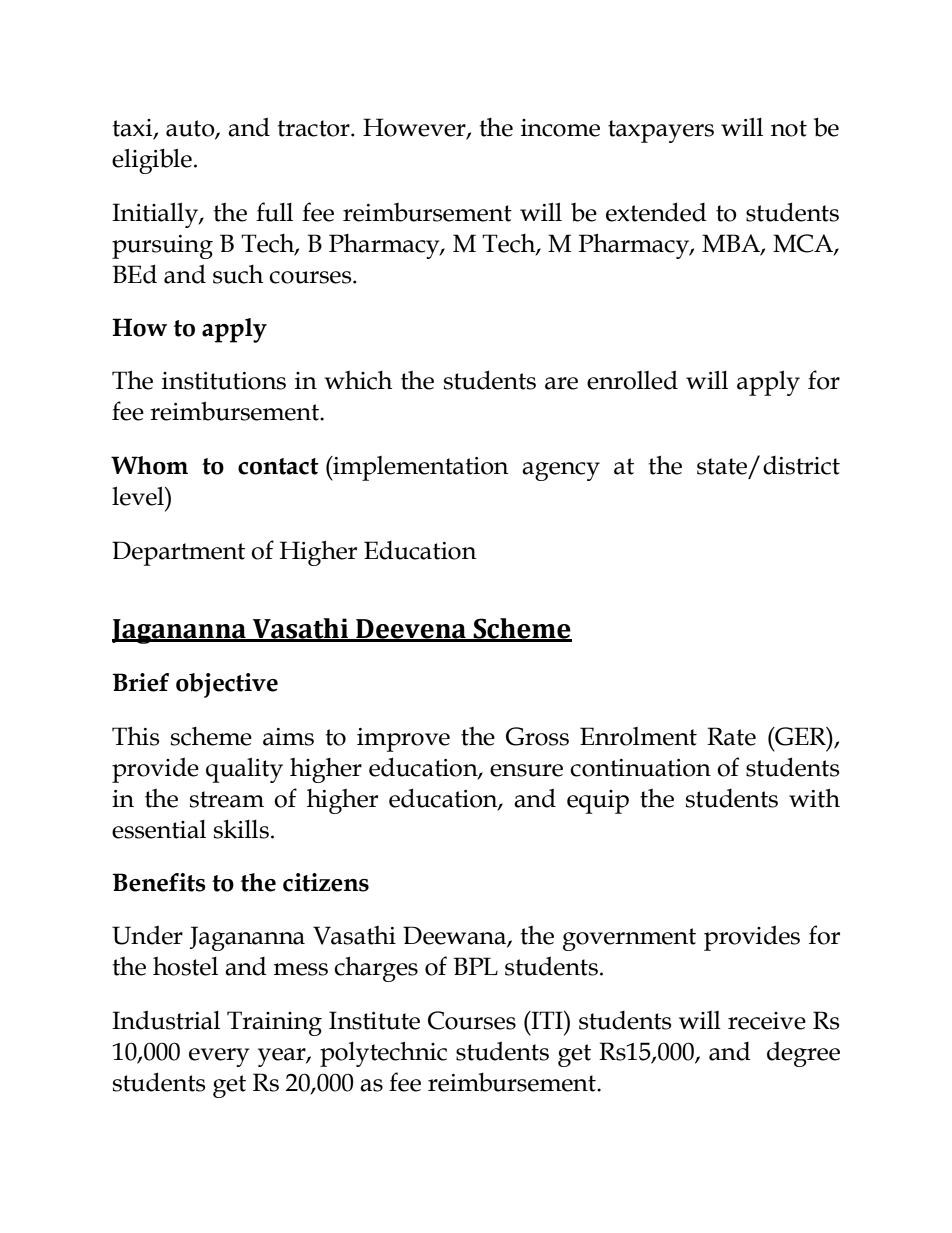  What do you see at coordinates (731, 736) in the screenshot?
I see `Rate` at bounding box center [731, 736].
